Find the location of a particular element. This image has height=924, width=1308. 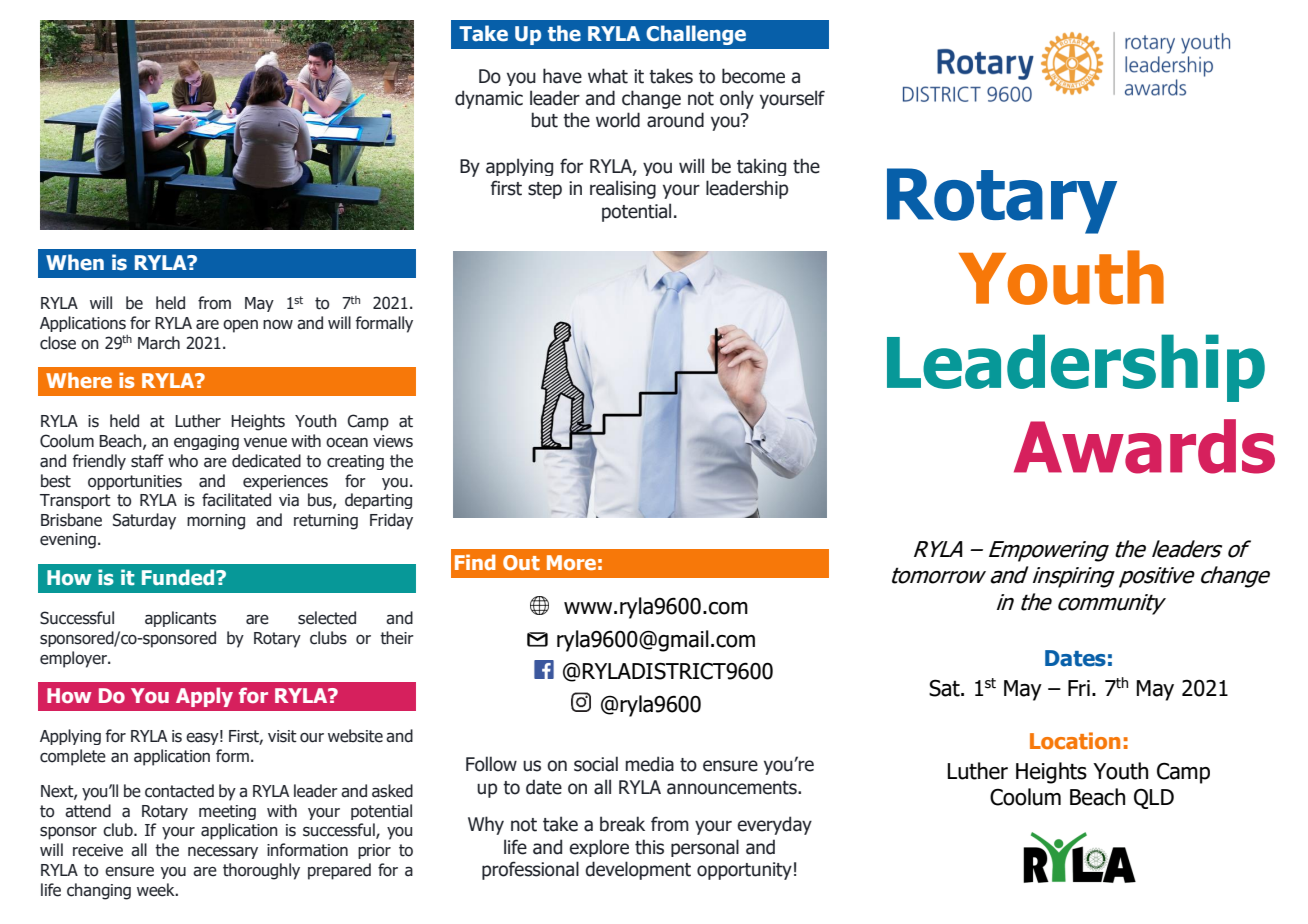

development is located at coordinates (638, 870).
